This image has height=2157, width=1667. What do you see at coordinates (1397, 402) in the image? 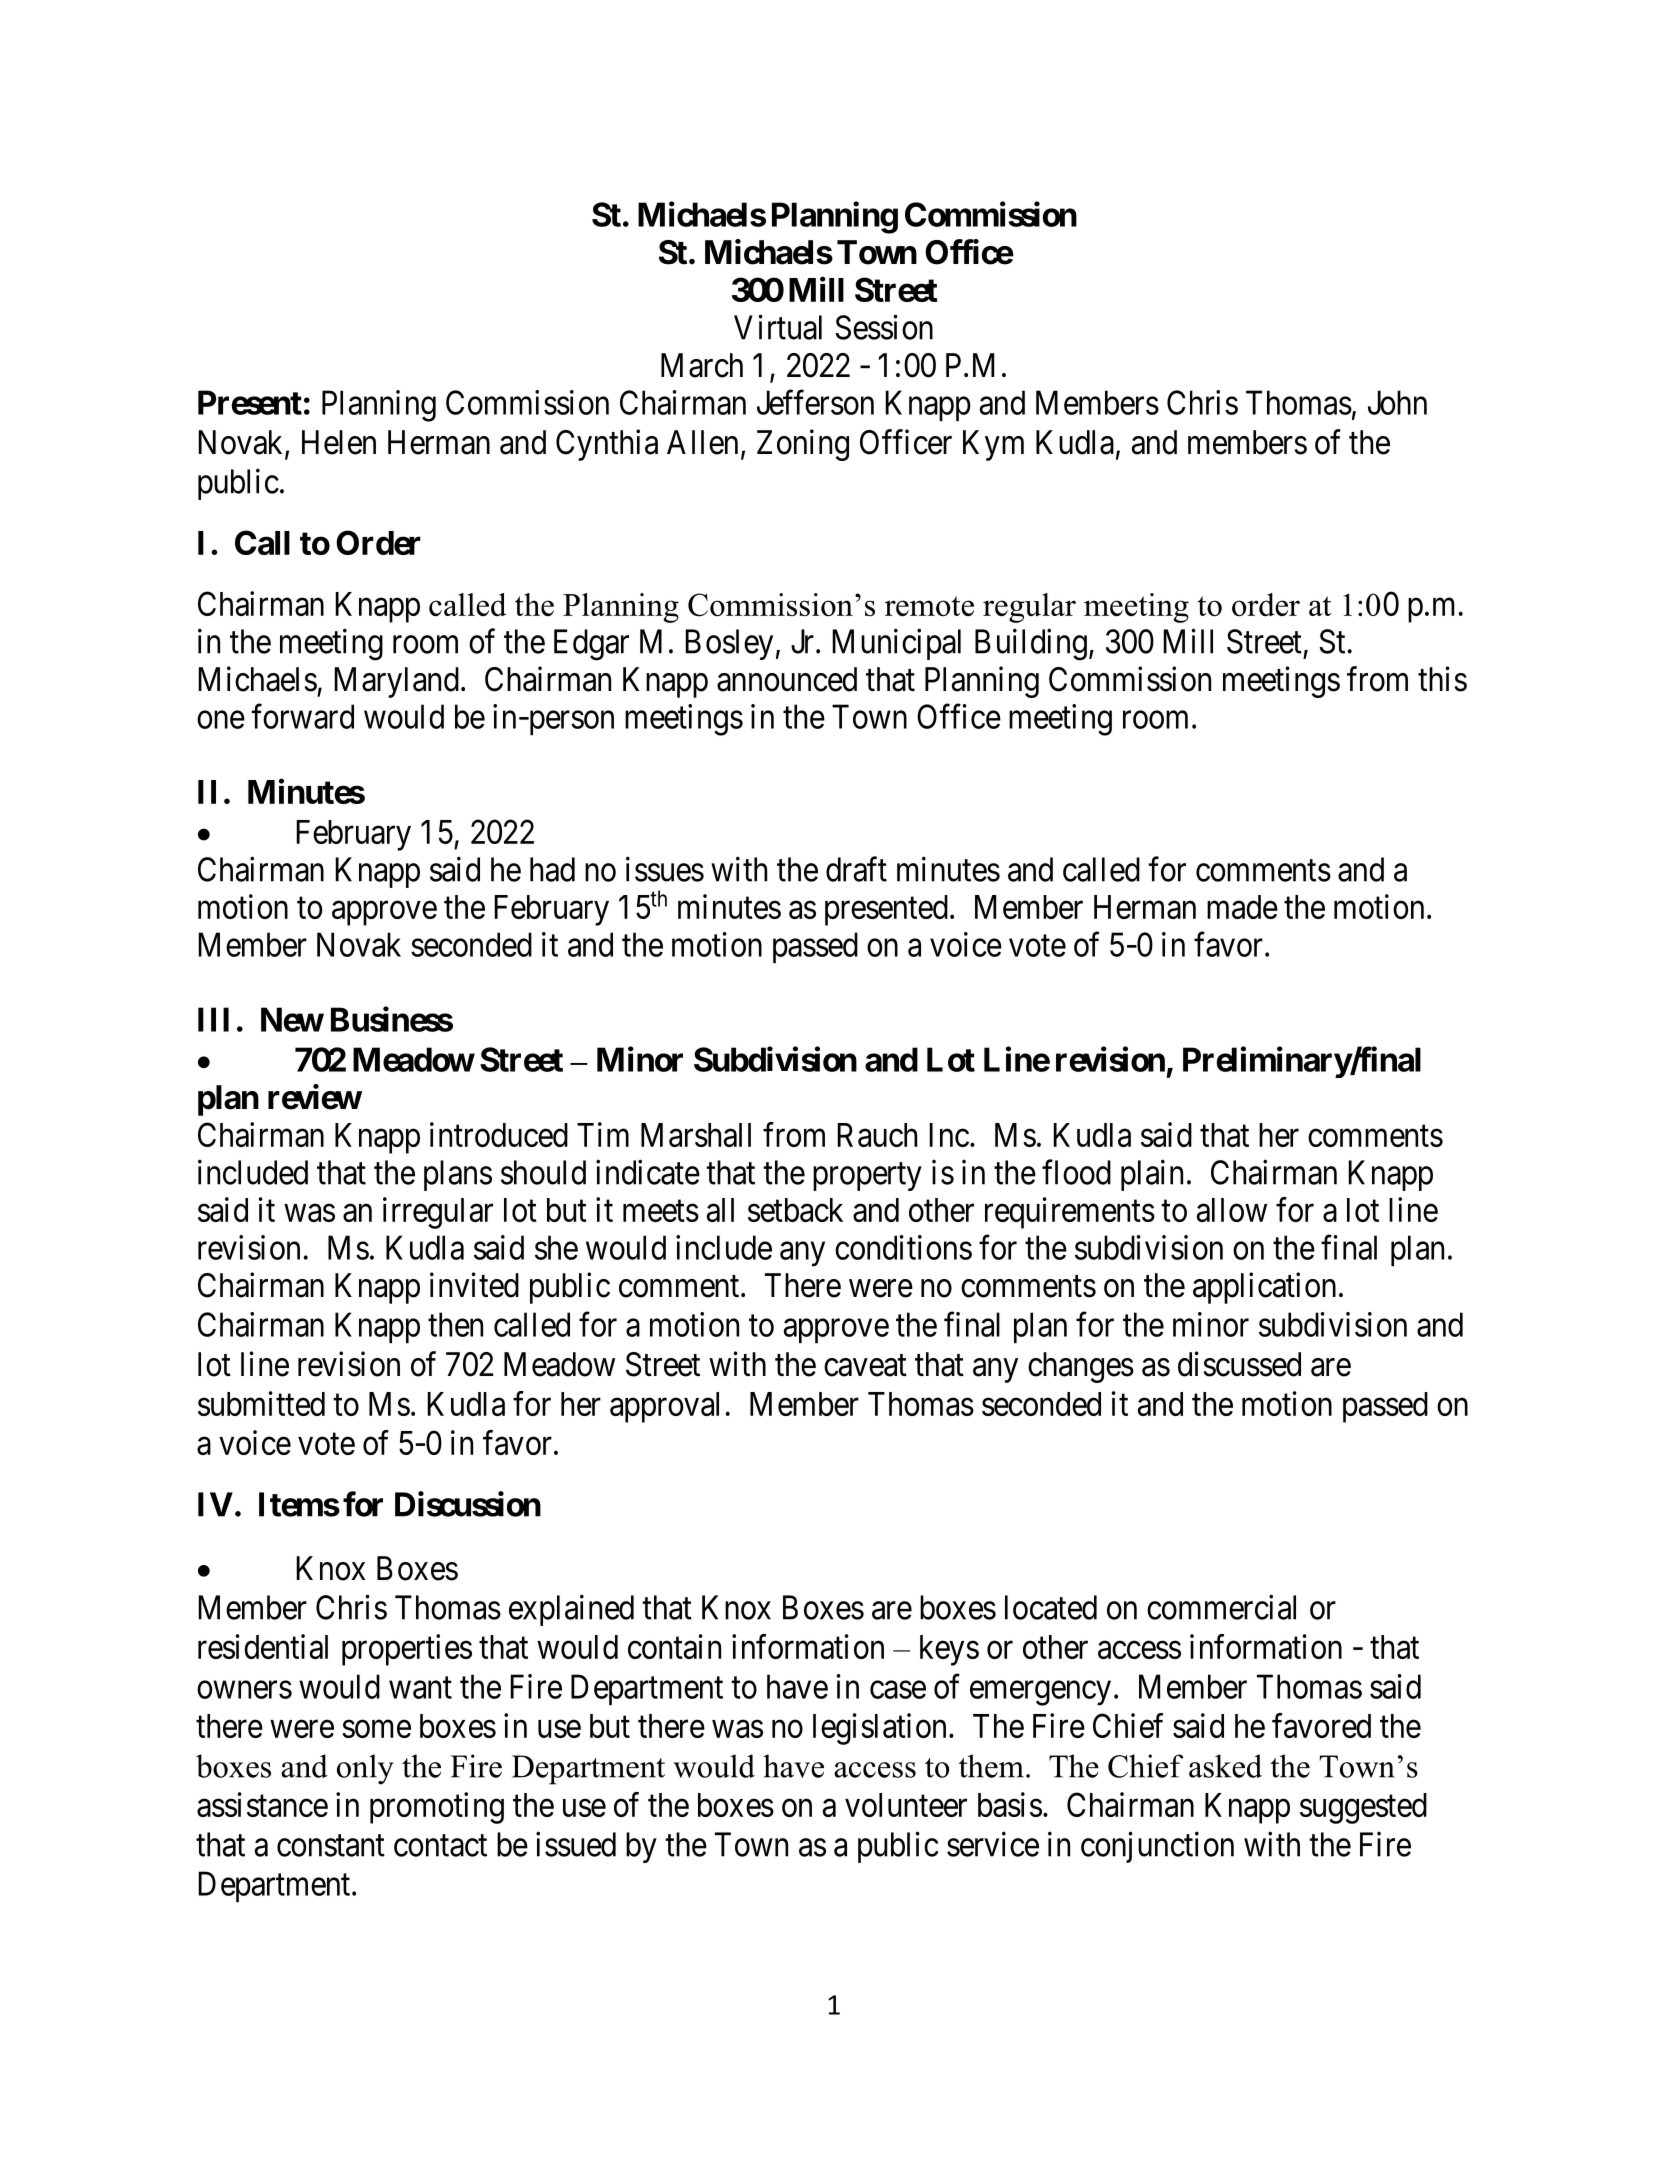
I see `John` at bounding box center [1397, 402].
